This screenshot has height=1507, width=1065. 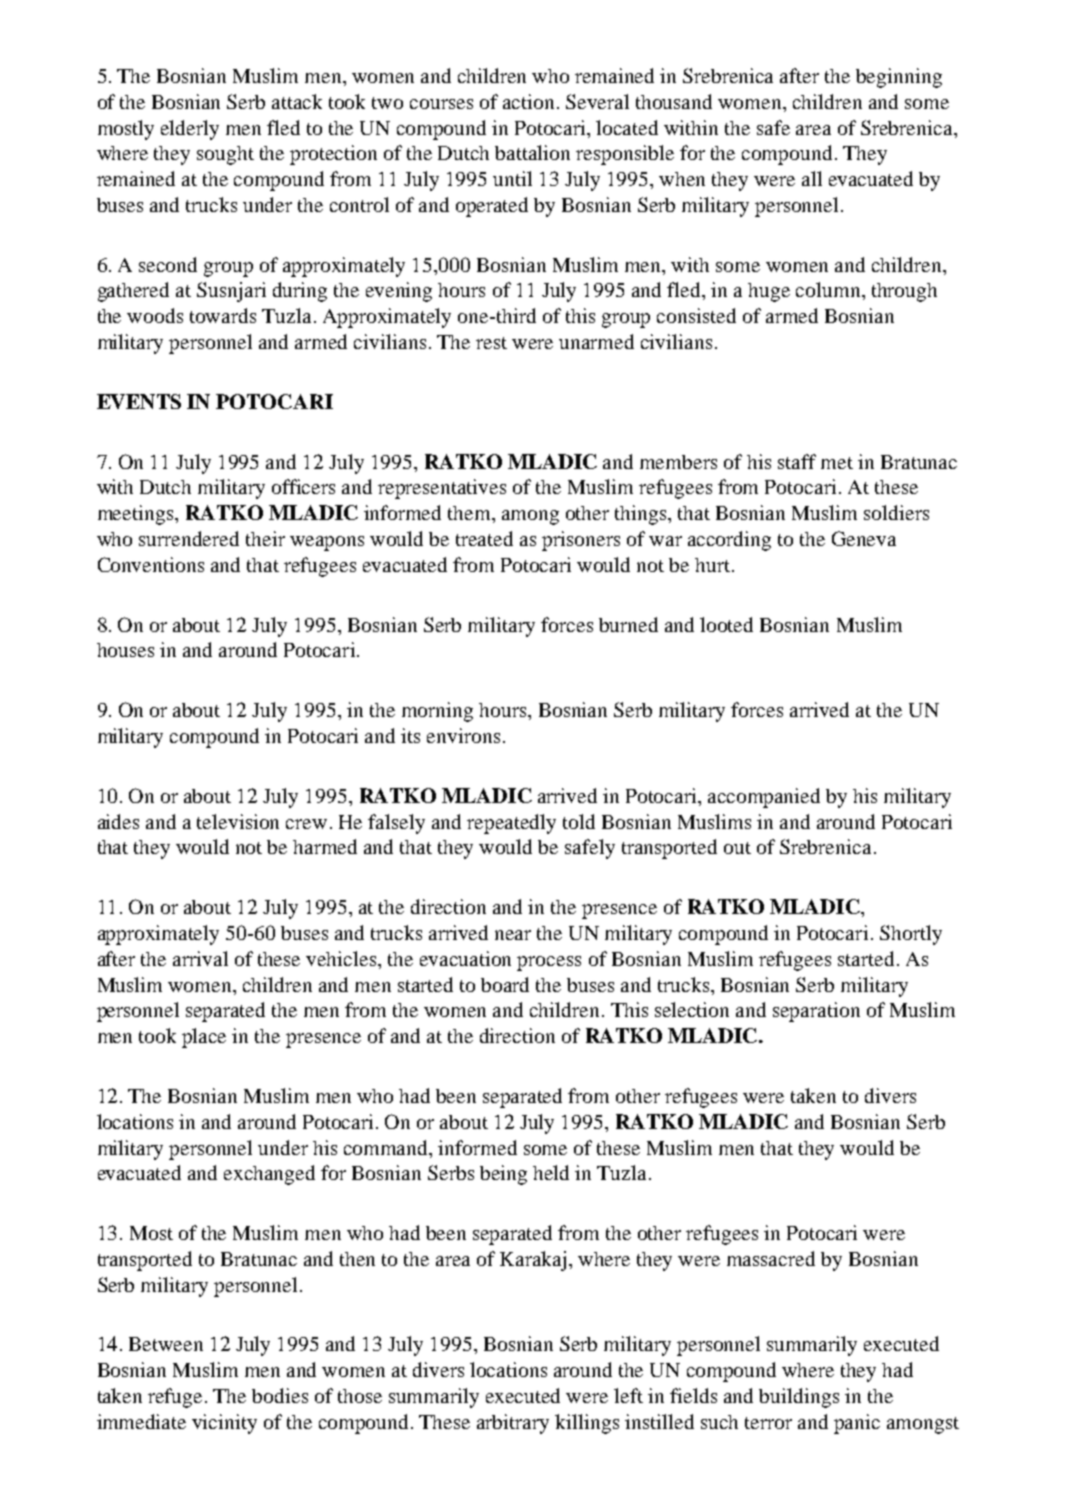 What do you see at coordinates (442, 489) in the screenshot?
I see `representatives` at bounding box center [442, 489].
